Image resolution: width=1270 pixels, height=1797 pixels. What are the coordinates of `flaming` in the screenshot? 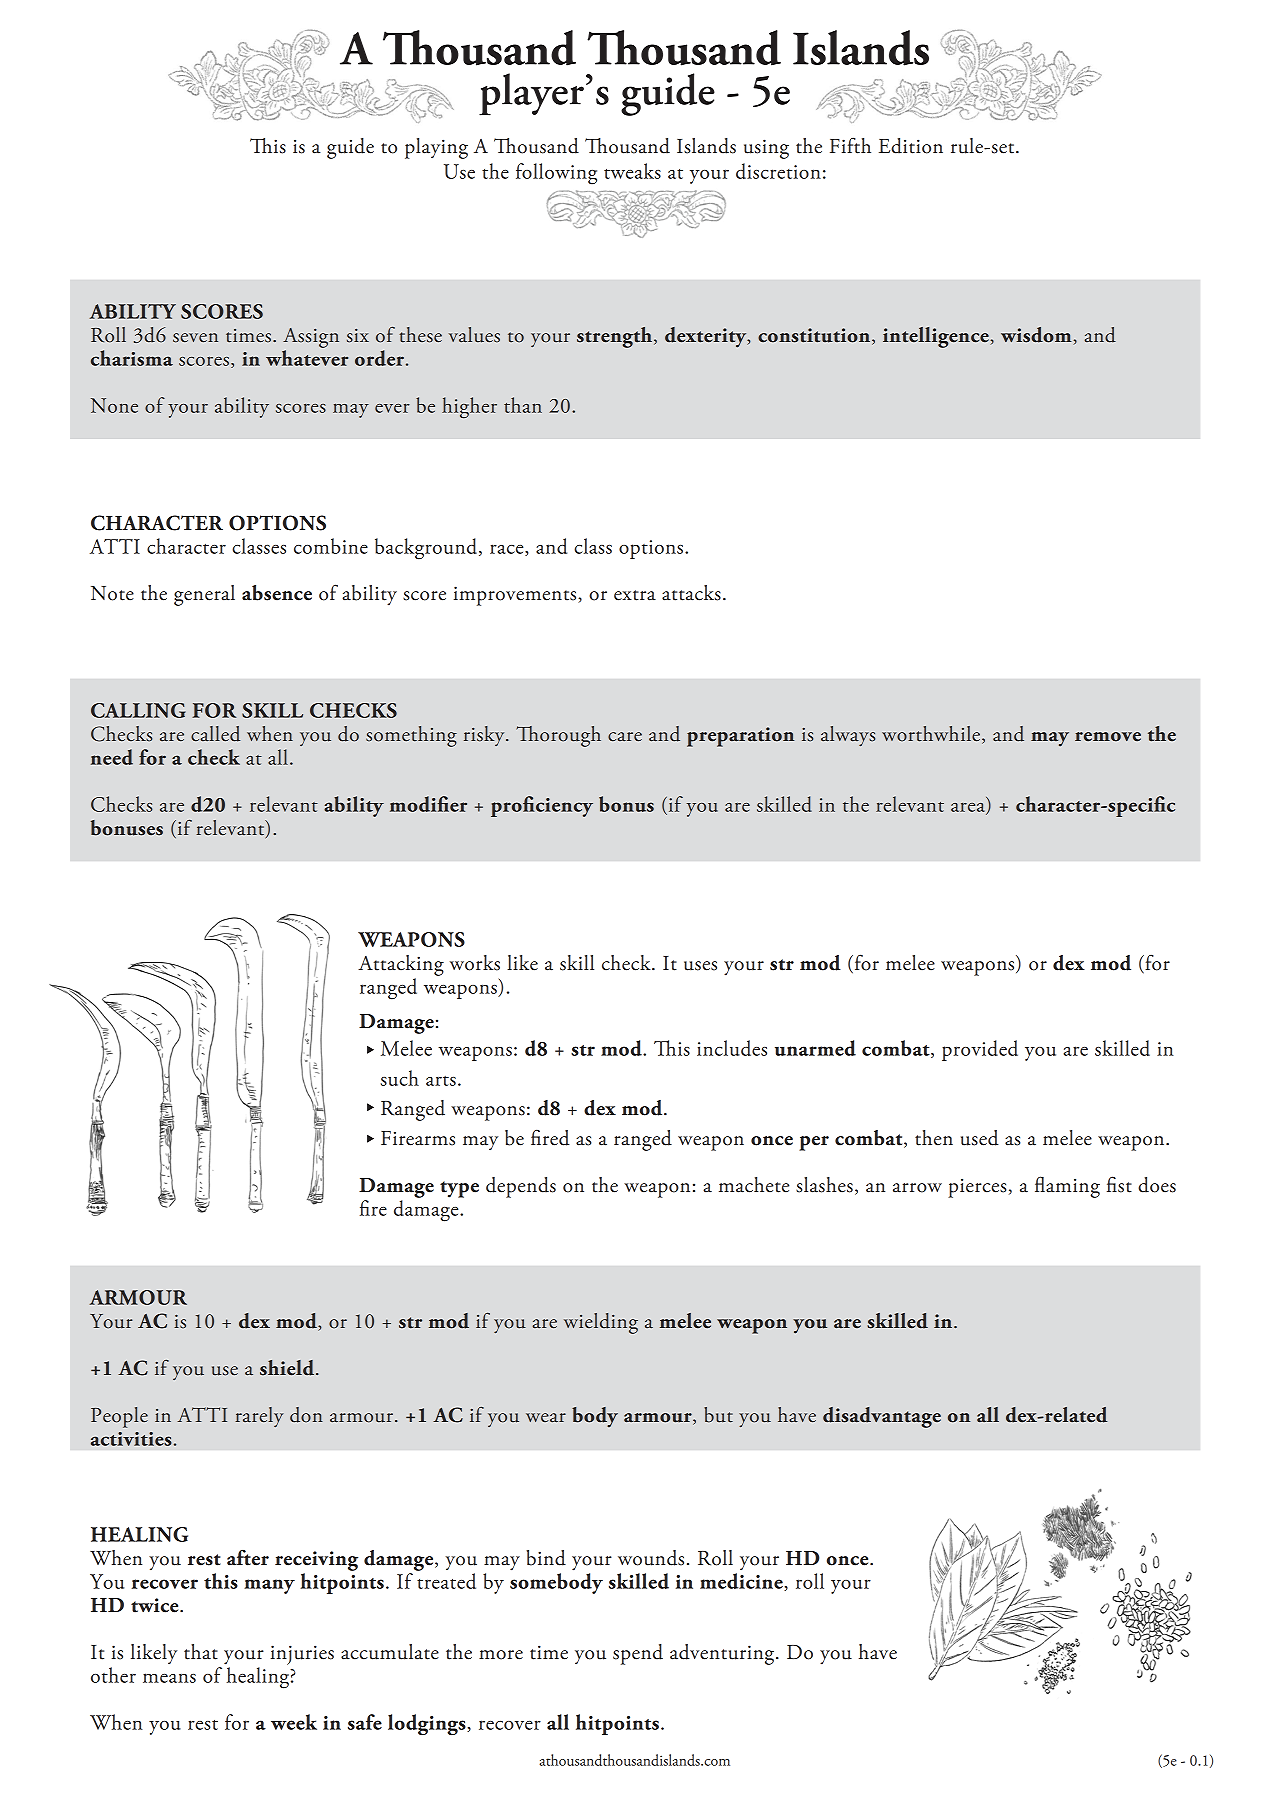 It's located at (1067, 1187).
